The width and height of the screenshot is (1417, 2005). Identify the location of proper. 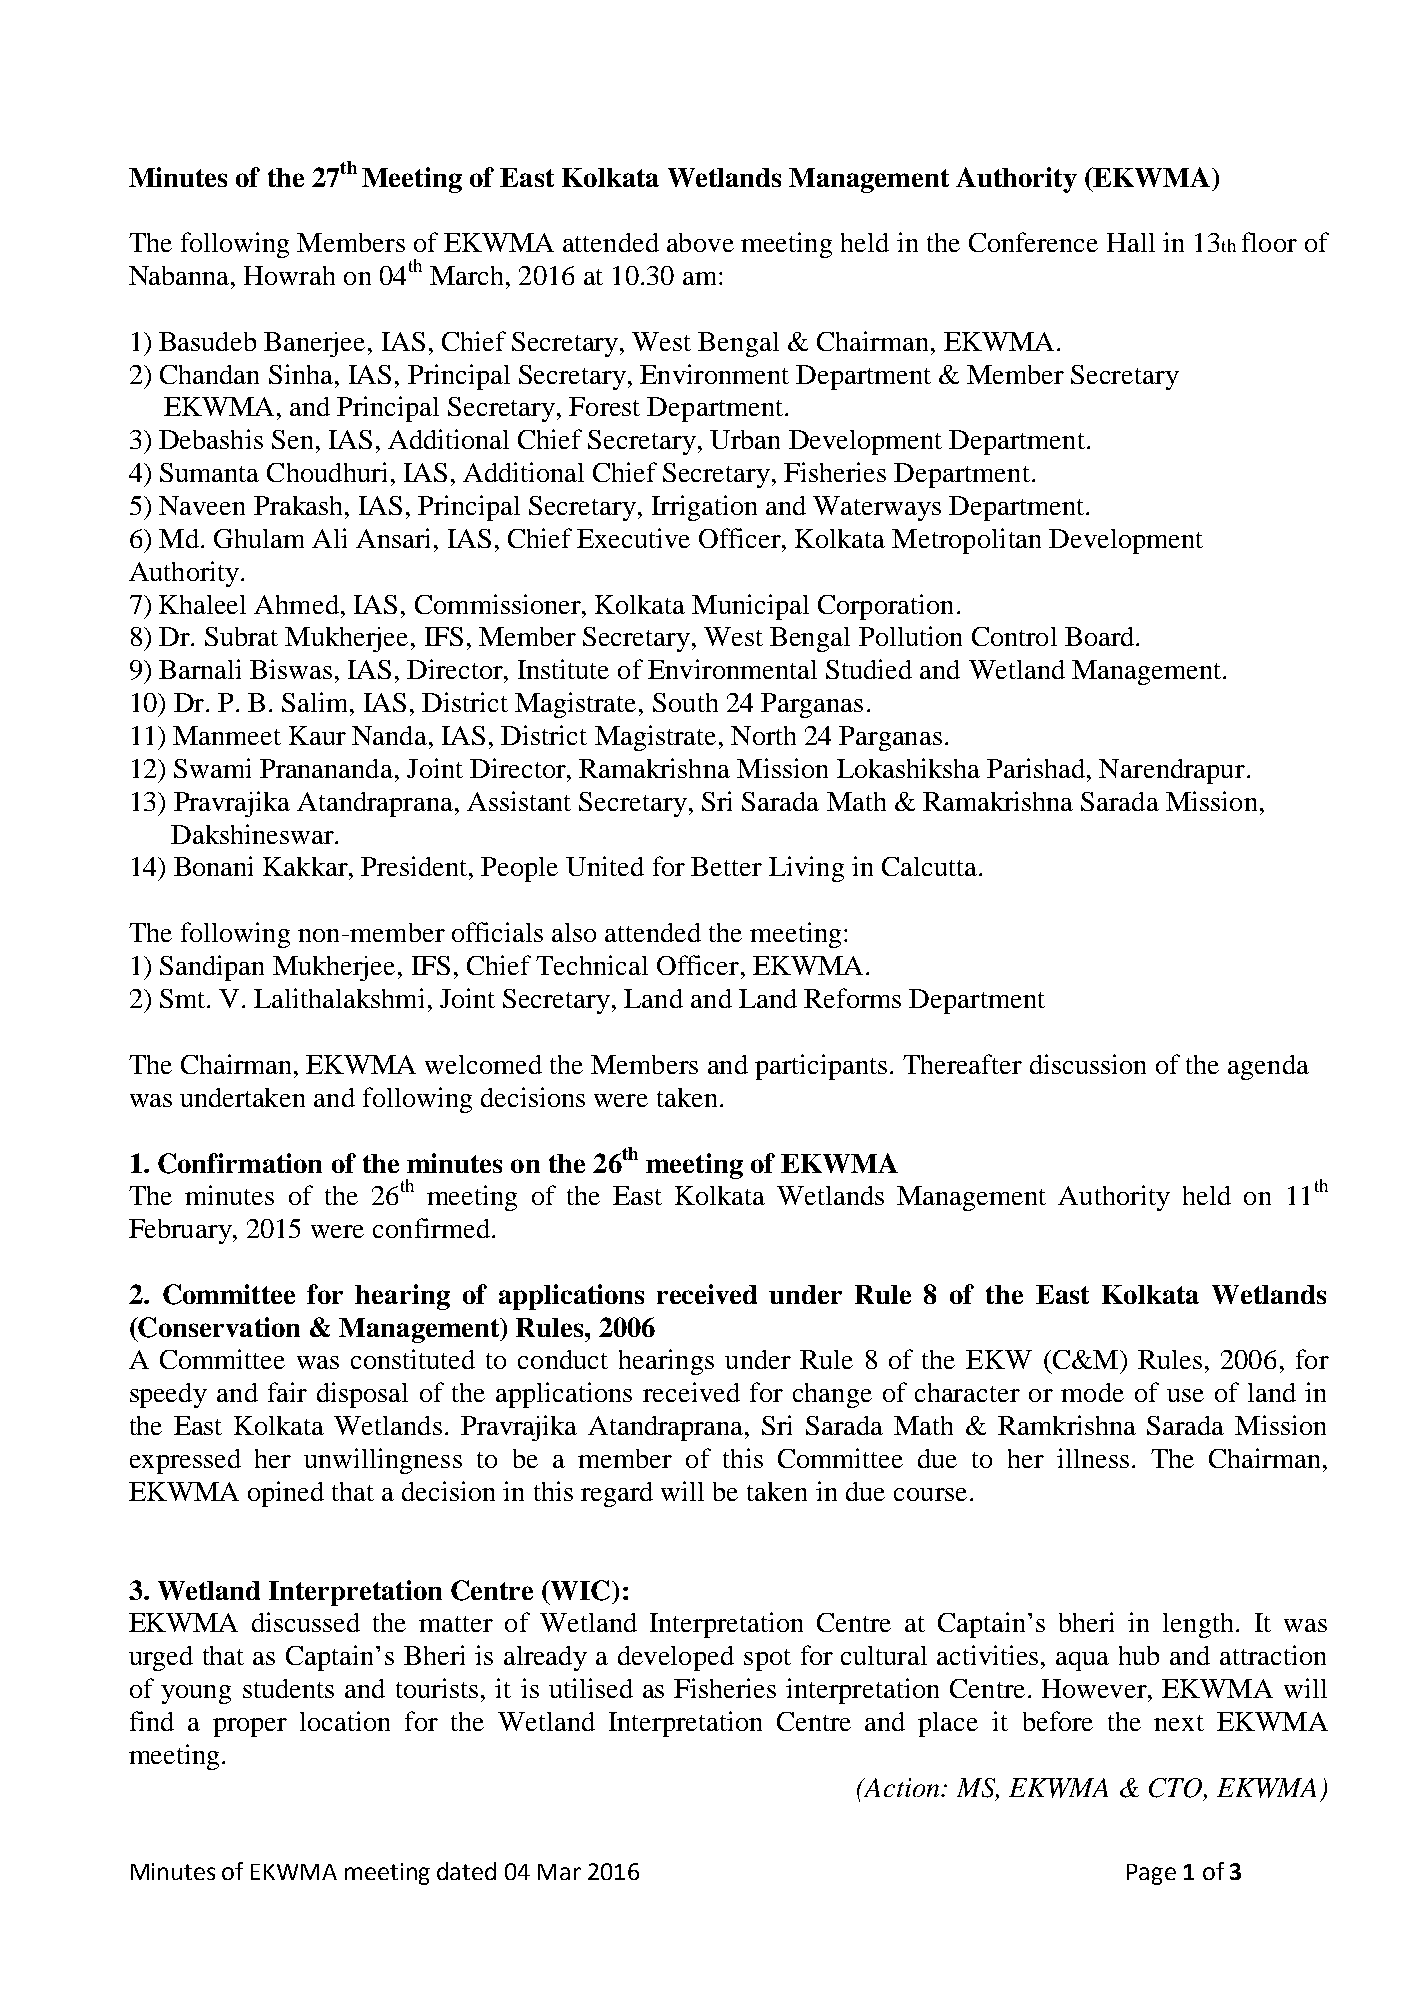
(250, 1727).
